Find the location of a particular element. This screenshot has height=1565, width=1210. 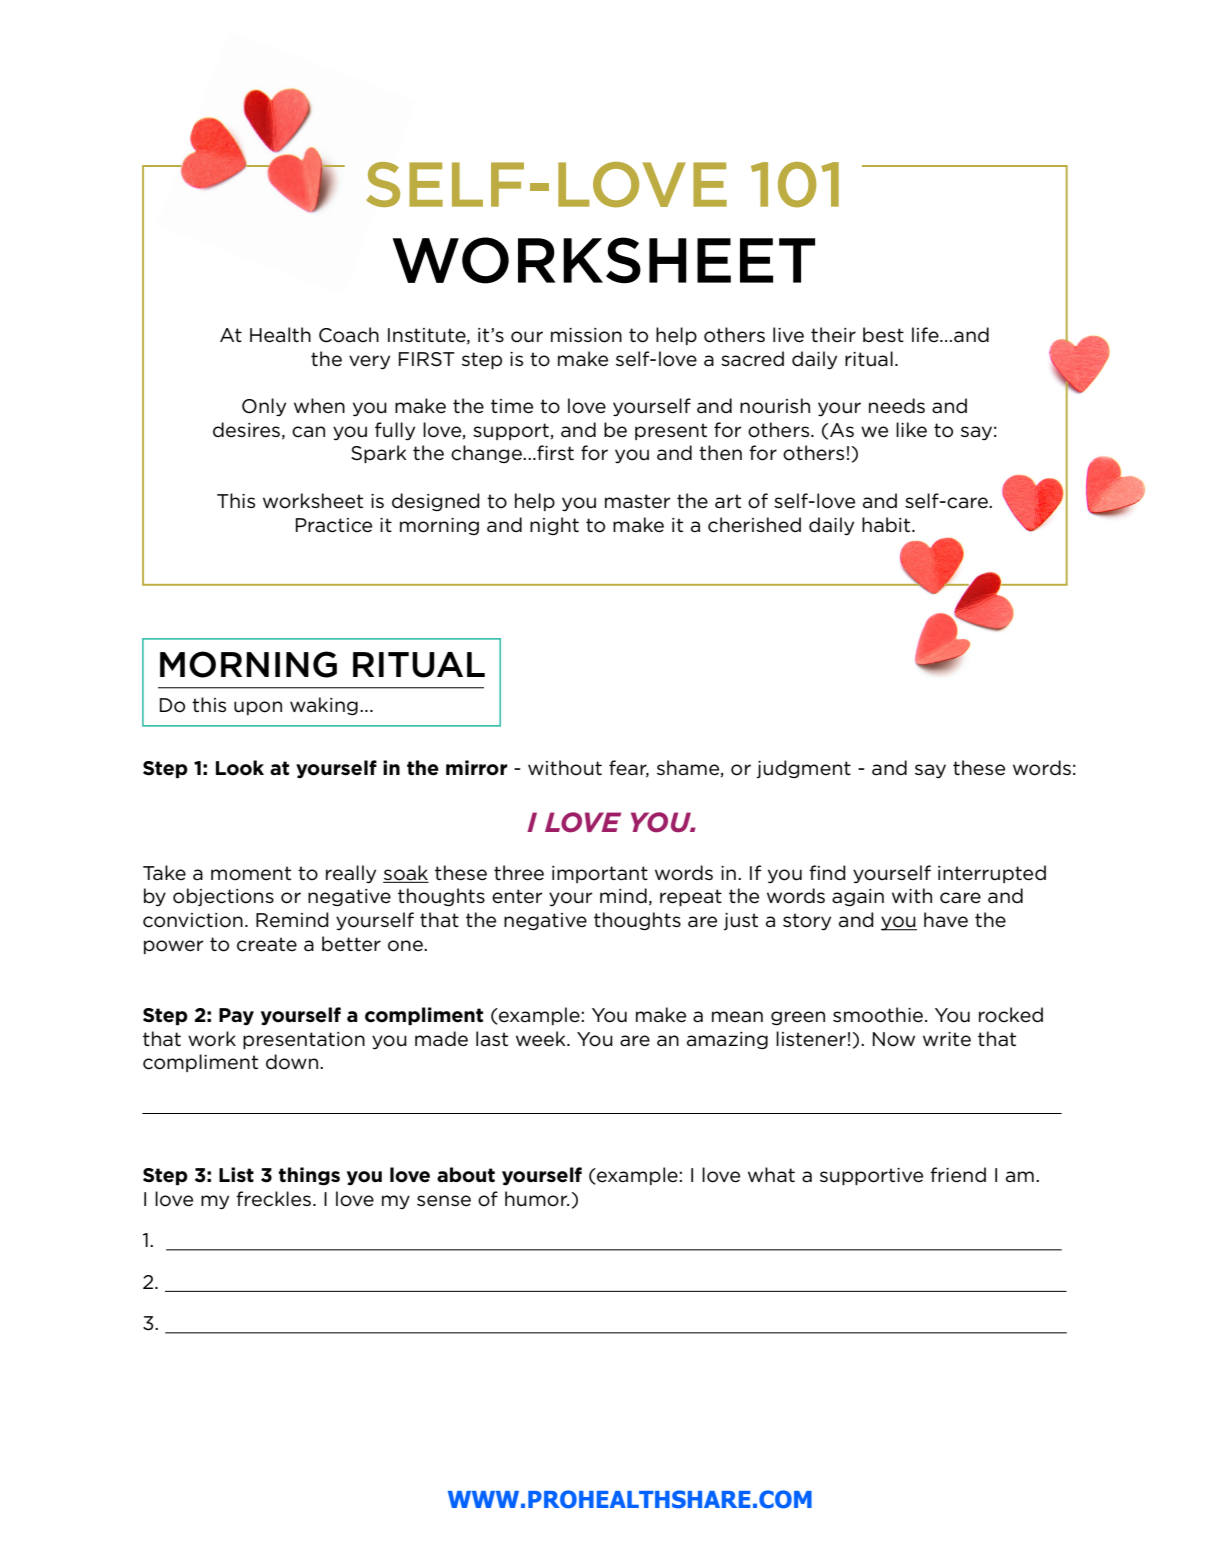

things is located at coordinates (309, 1176).
